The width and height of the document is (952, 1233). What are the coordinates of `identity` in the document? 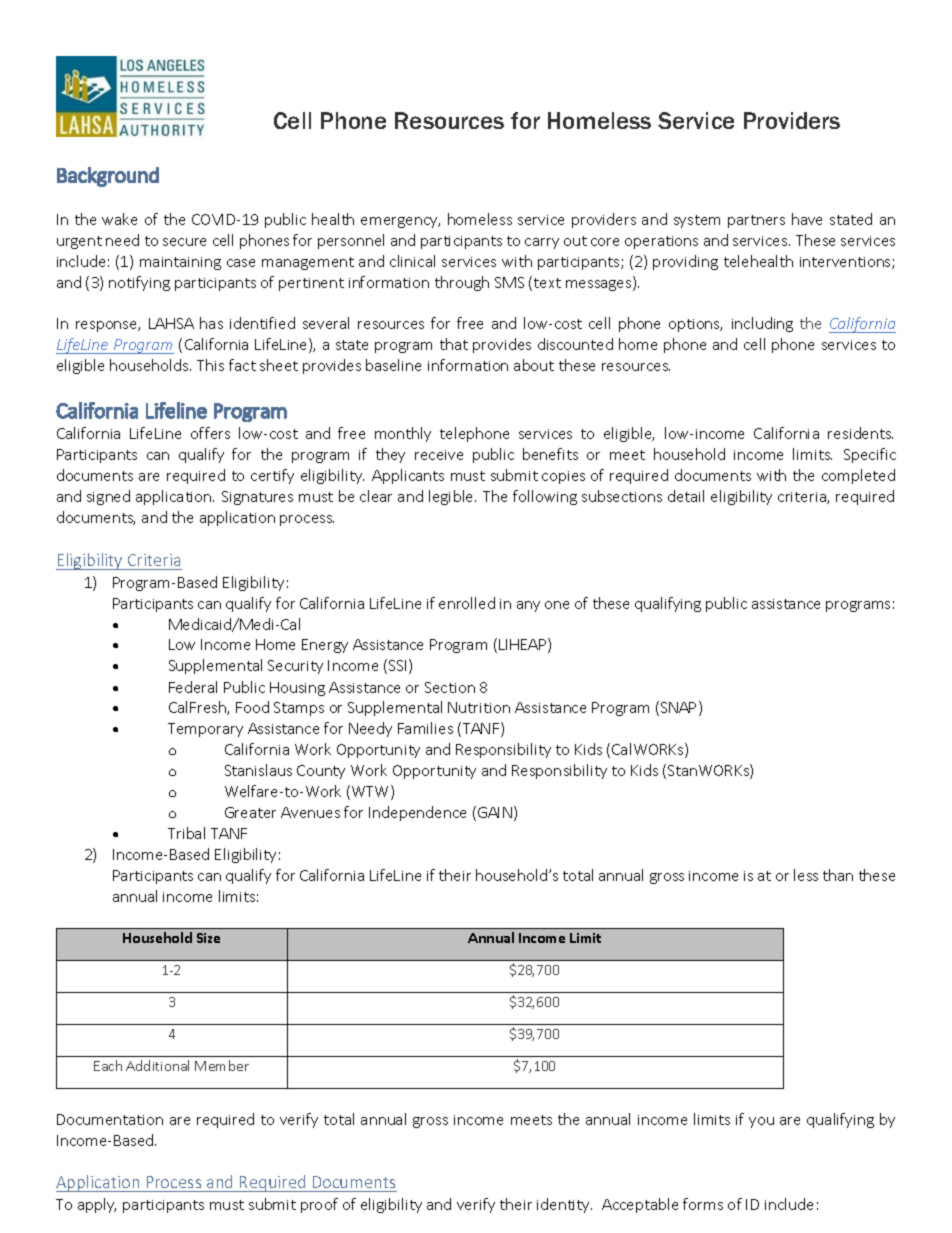 It's located at (564, 1205).
